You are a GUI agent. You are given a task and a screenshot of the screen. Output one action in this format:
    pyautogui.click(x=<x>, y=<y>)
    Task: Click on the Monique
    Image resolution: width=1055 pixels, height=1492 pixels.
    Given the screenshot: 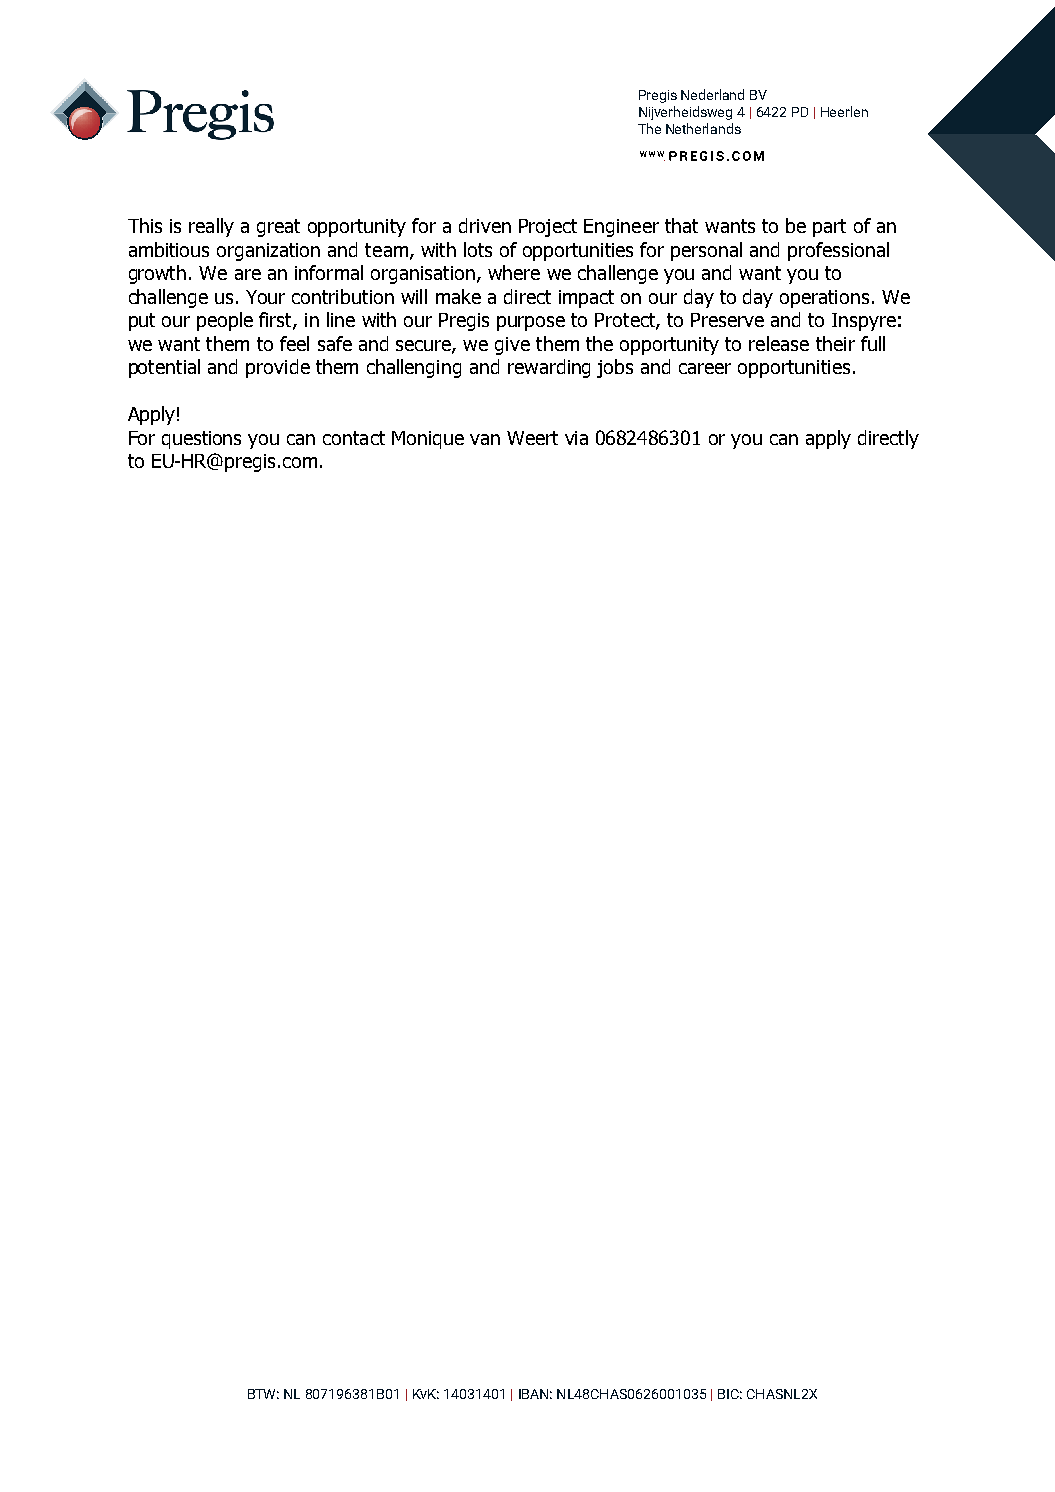 What is the action you would take?
    pyautogui.click(x=428, y=440)
